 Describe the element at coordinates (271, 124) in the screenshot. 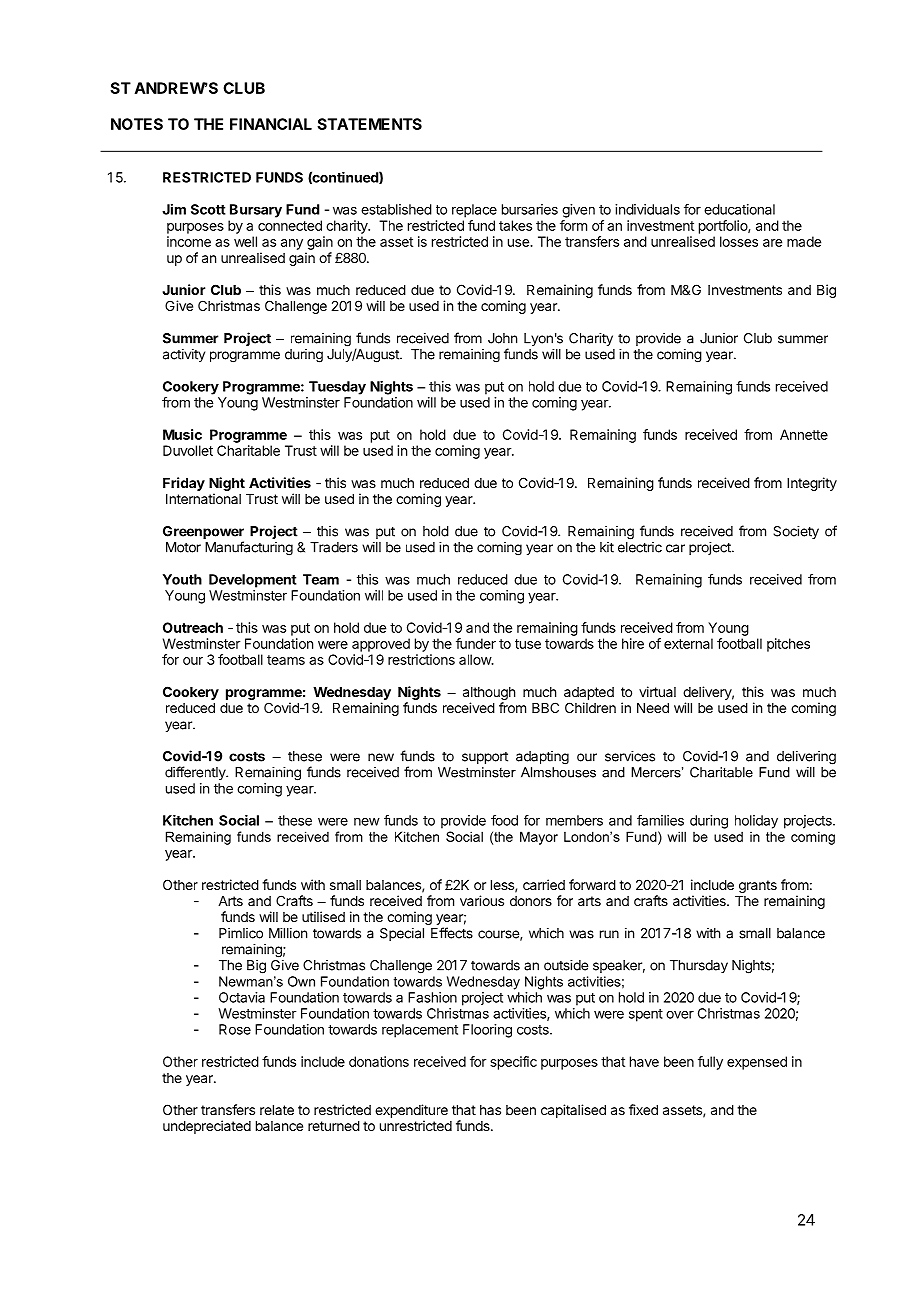

I see `FINANCIAL` at that location.
